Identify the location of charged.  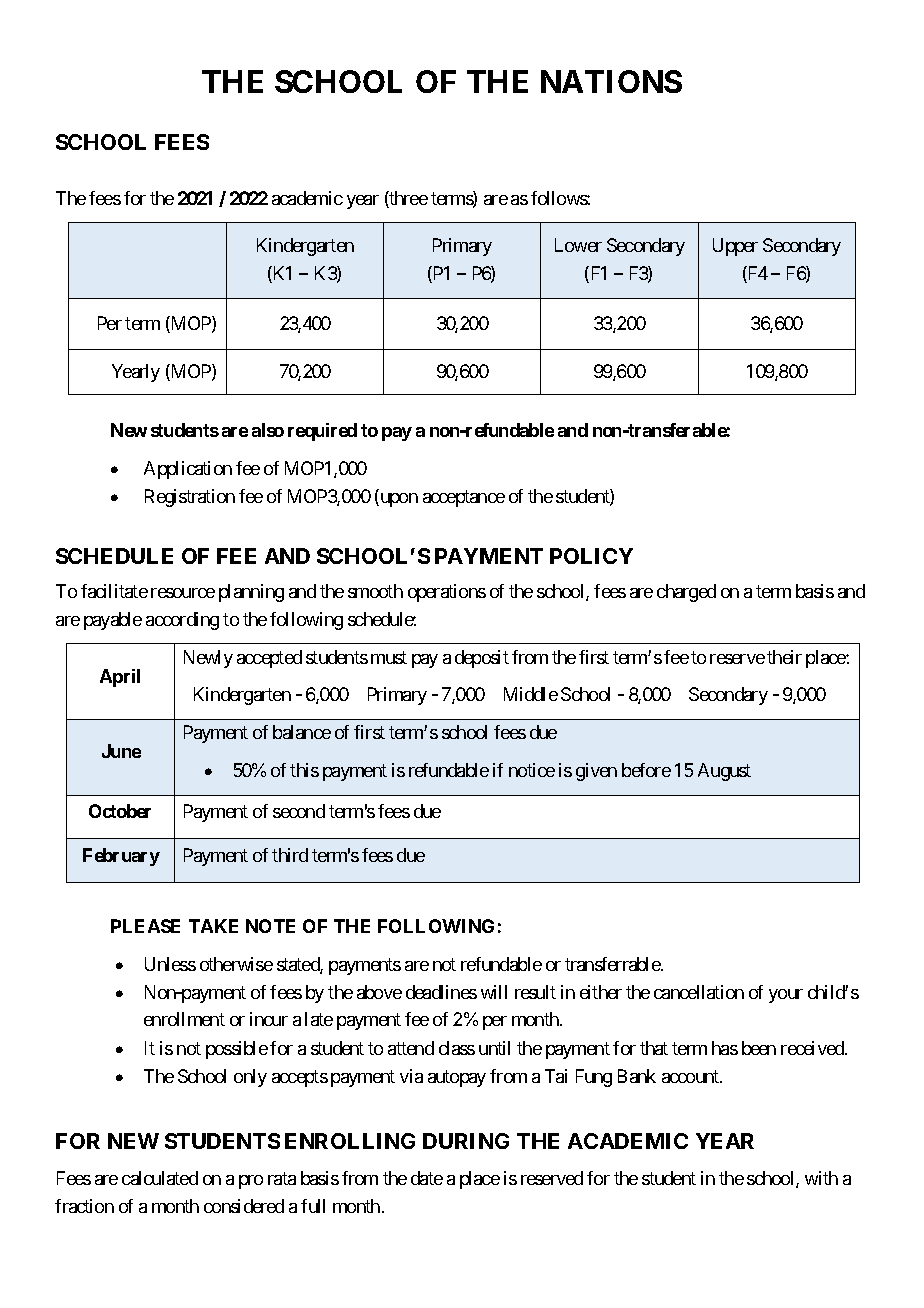
(686, 593).
